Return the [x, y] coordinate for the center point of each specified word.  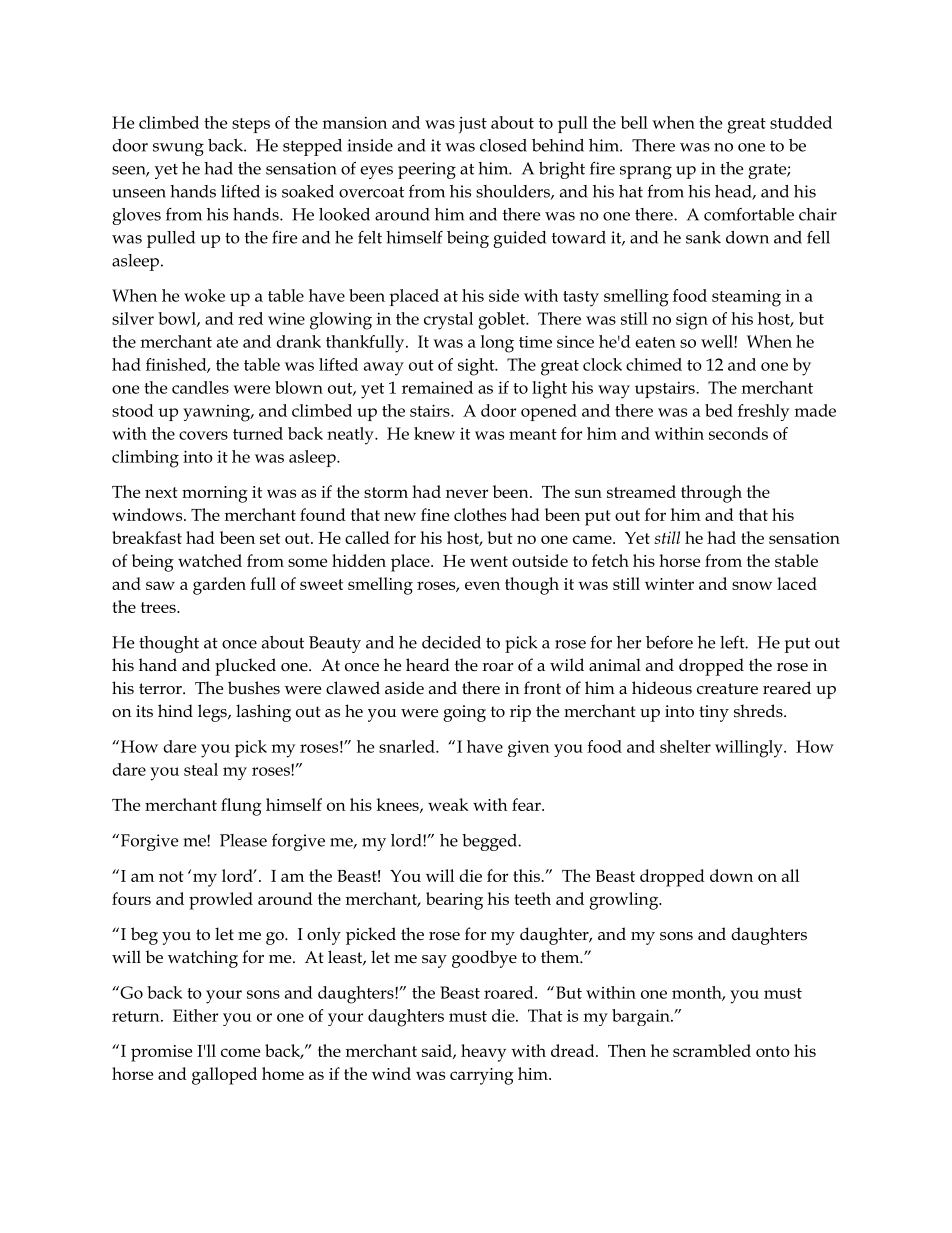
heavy [483, 1053]
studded [801, 122]
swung [178, 149]
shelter [685, 746]
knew [434, 433]
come [240, 1052]
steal [201, 769]
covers [203, 435]
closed [503, 145]
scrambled [712, 1050]
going [464, 713]
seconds [738, 433]
